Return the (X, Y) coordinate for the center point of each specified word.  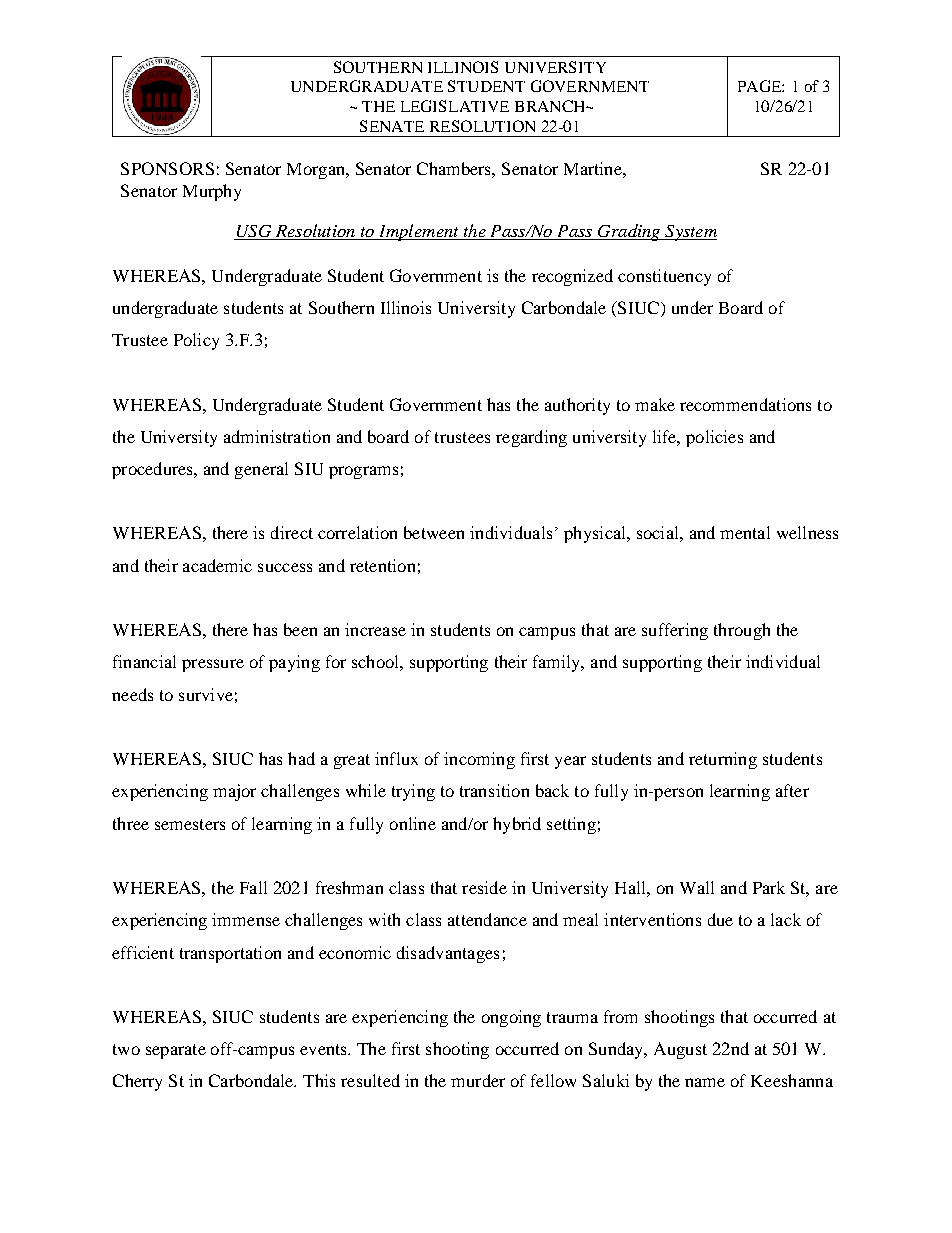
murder (478, 1080)
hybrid (517, 825)
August (680, 1050)
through (742, 631)
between (434, 532)
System (690, 233)
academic (217, 565)
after (792, 790)
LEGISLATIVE (455, 106)
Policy (196, 341)
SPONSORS (167, 168)
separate (176, 1051)
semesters (190, 824)
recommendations (745, 404)
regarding (531, 438)
